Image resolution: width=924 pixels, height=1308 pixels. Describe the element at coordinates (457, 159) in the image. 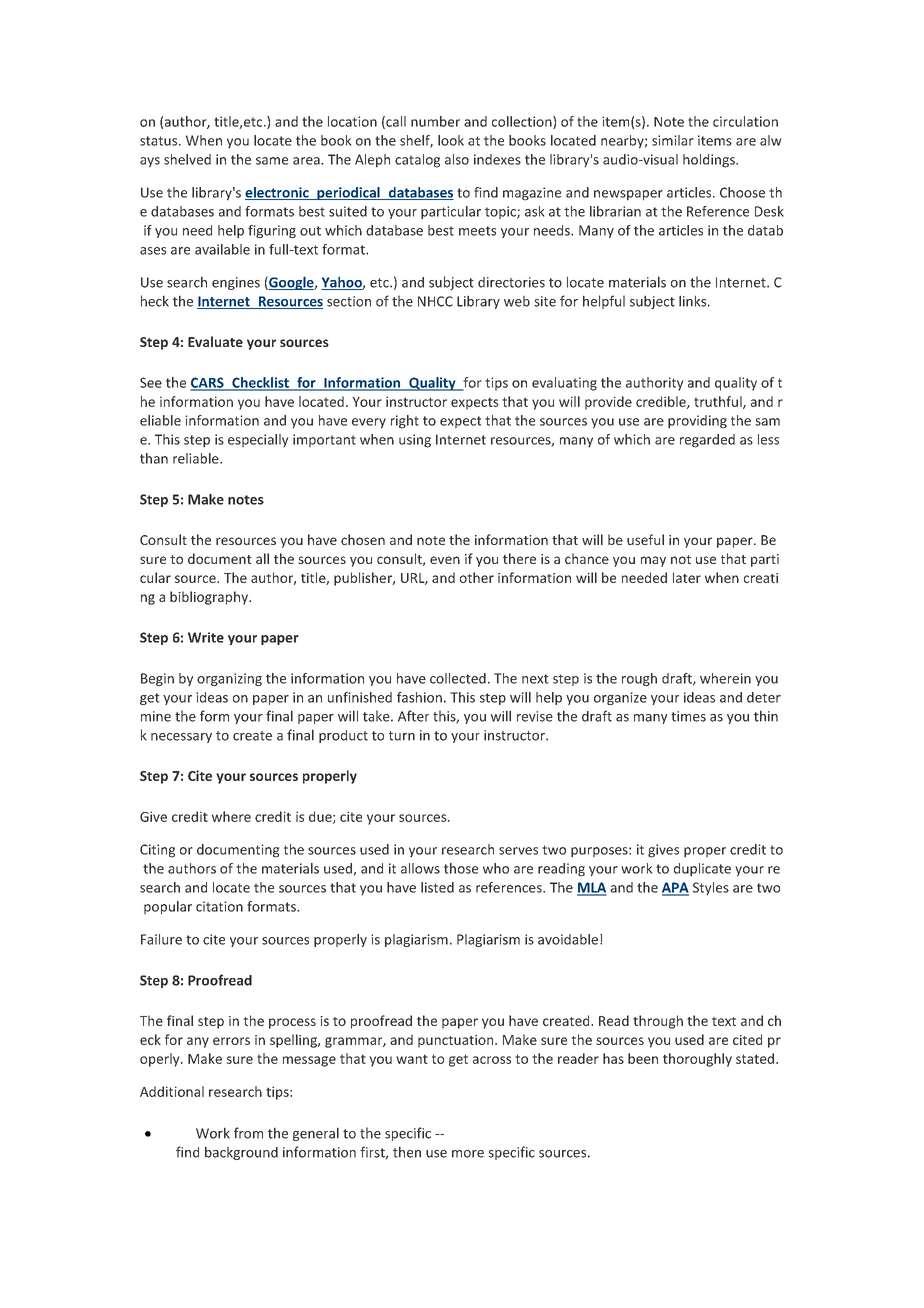

I see `also` at that location.
